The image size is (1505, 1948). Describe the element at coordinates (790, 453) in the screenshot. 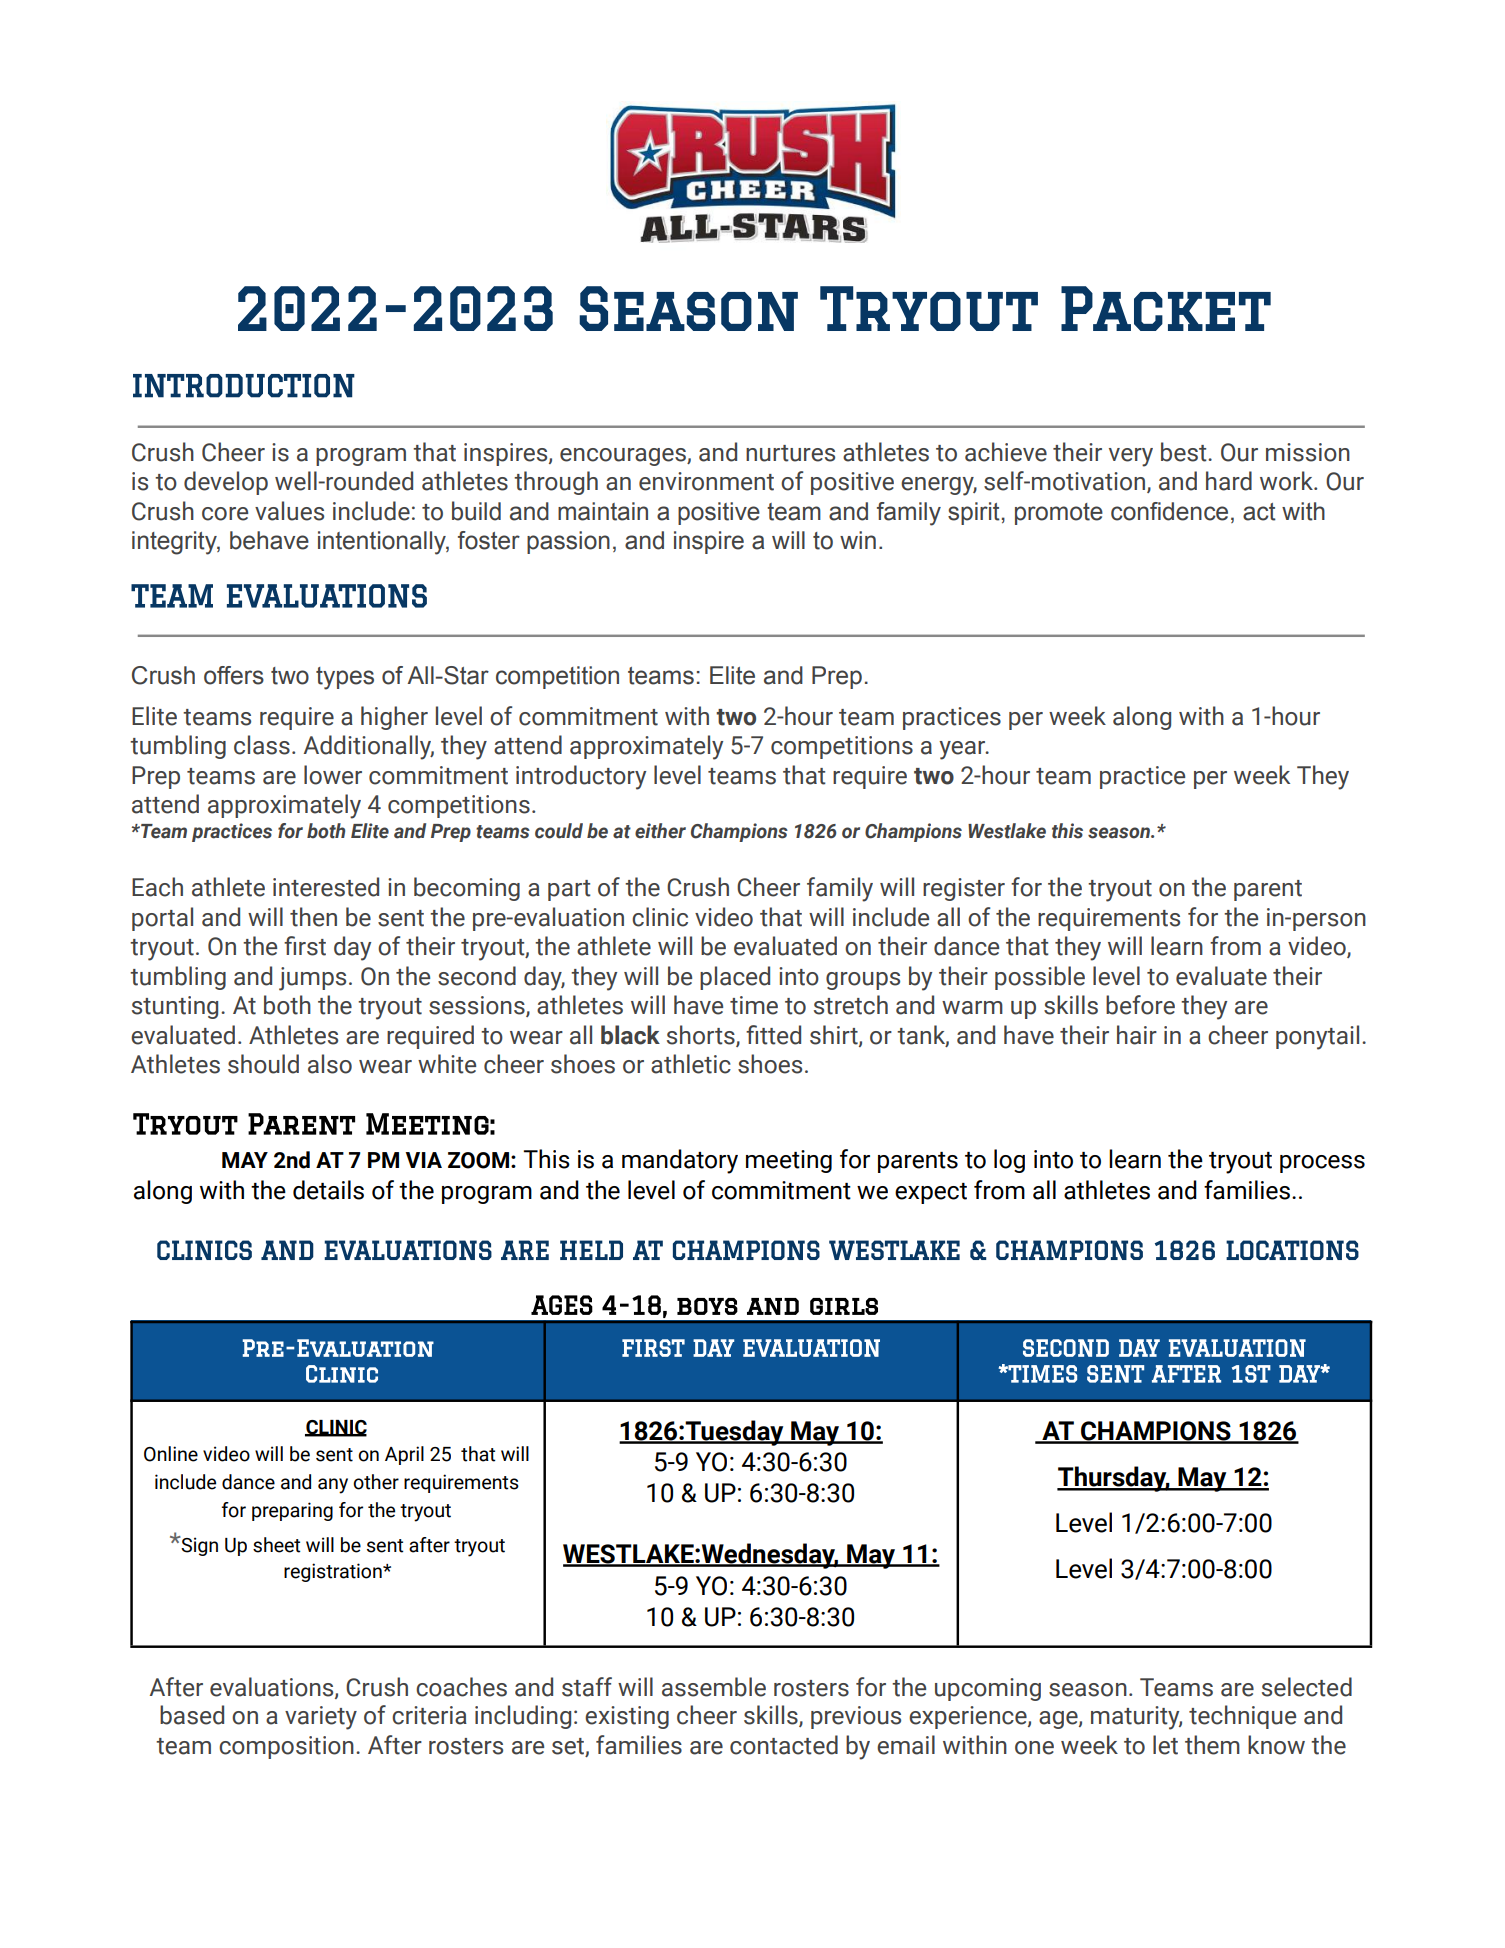

I see `nurtures` at that location.
